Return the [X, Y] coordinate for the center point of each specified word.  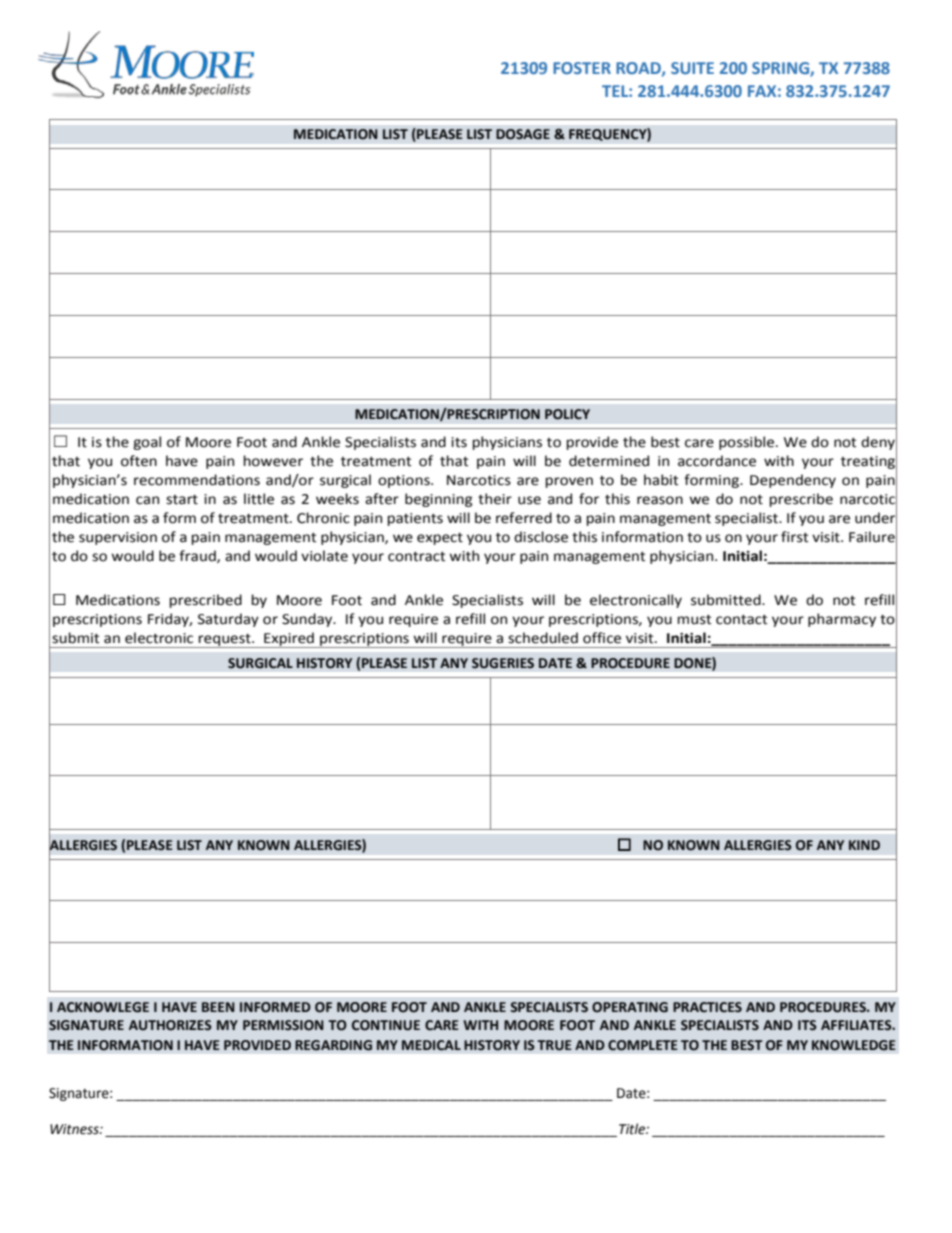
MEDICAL [431, 1045]
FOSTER [582, 68]
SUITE [692, 68]
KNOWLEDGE [854, 1045]
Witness [75, 1129]
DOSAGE [523, 134]
